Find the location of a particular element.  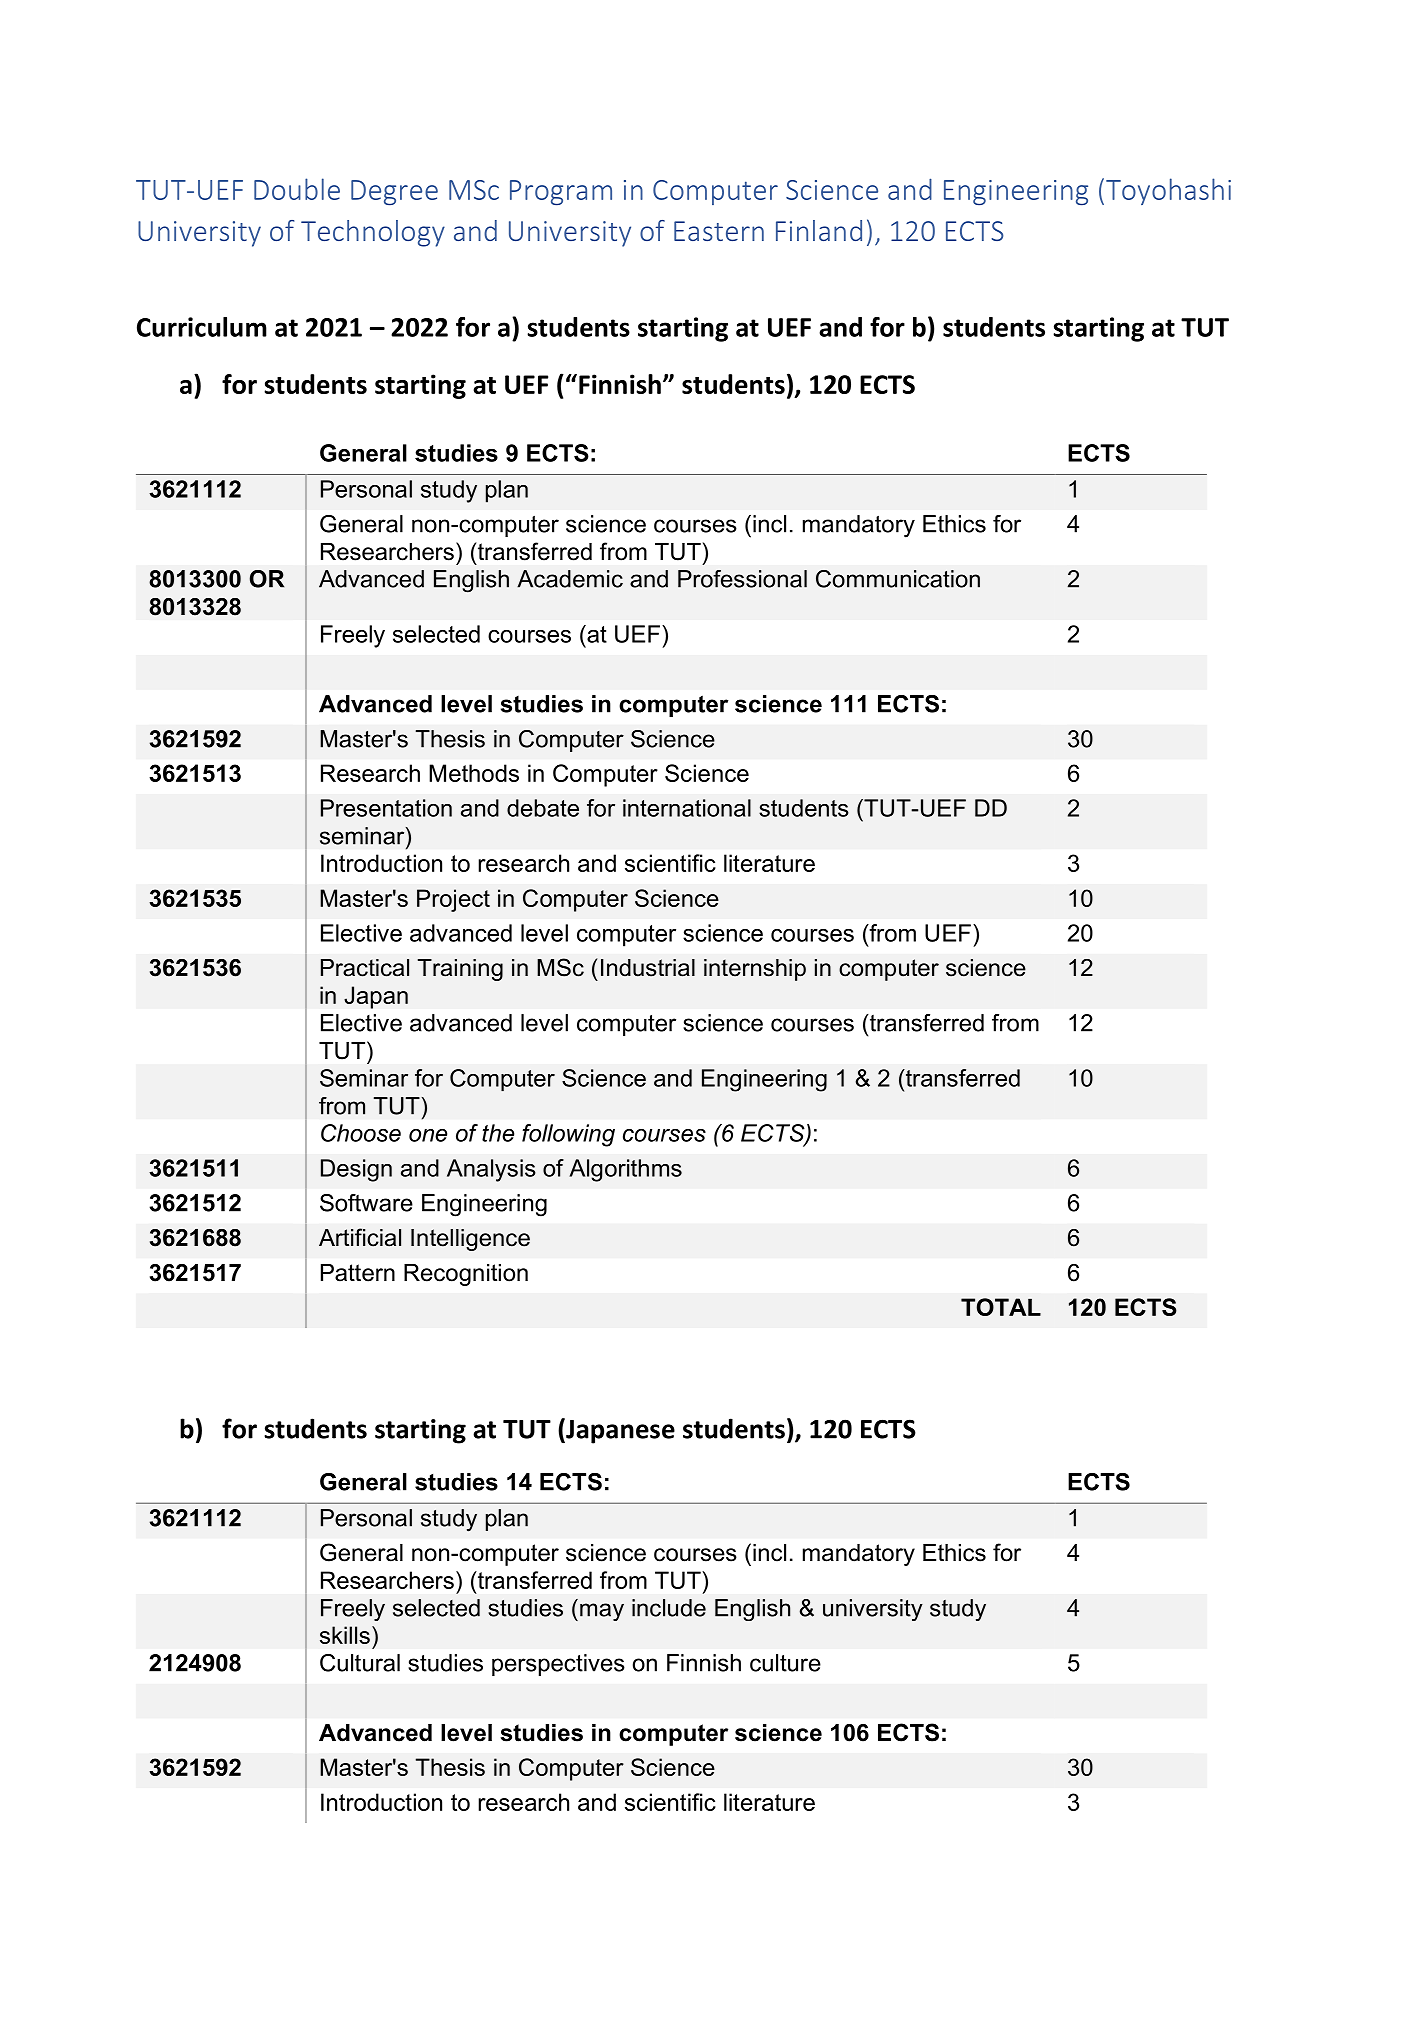

Eastern is located at coordinates (719, 231).
